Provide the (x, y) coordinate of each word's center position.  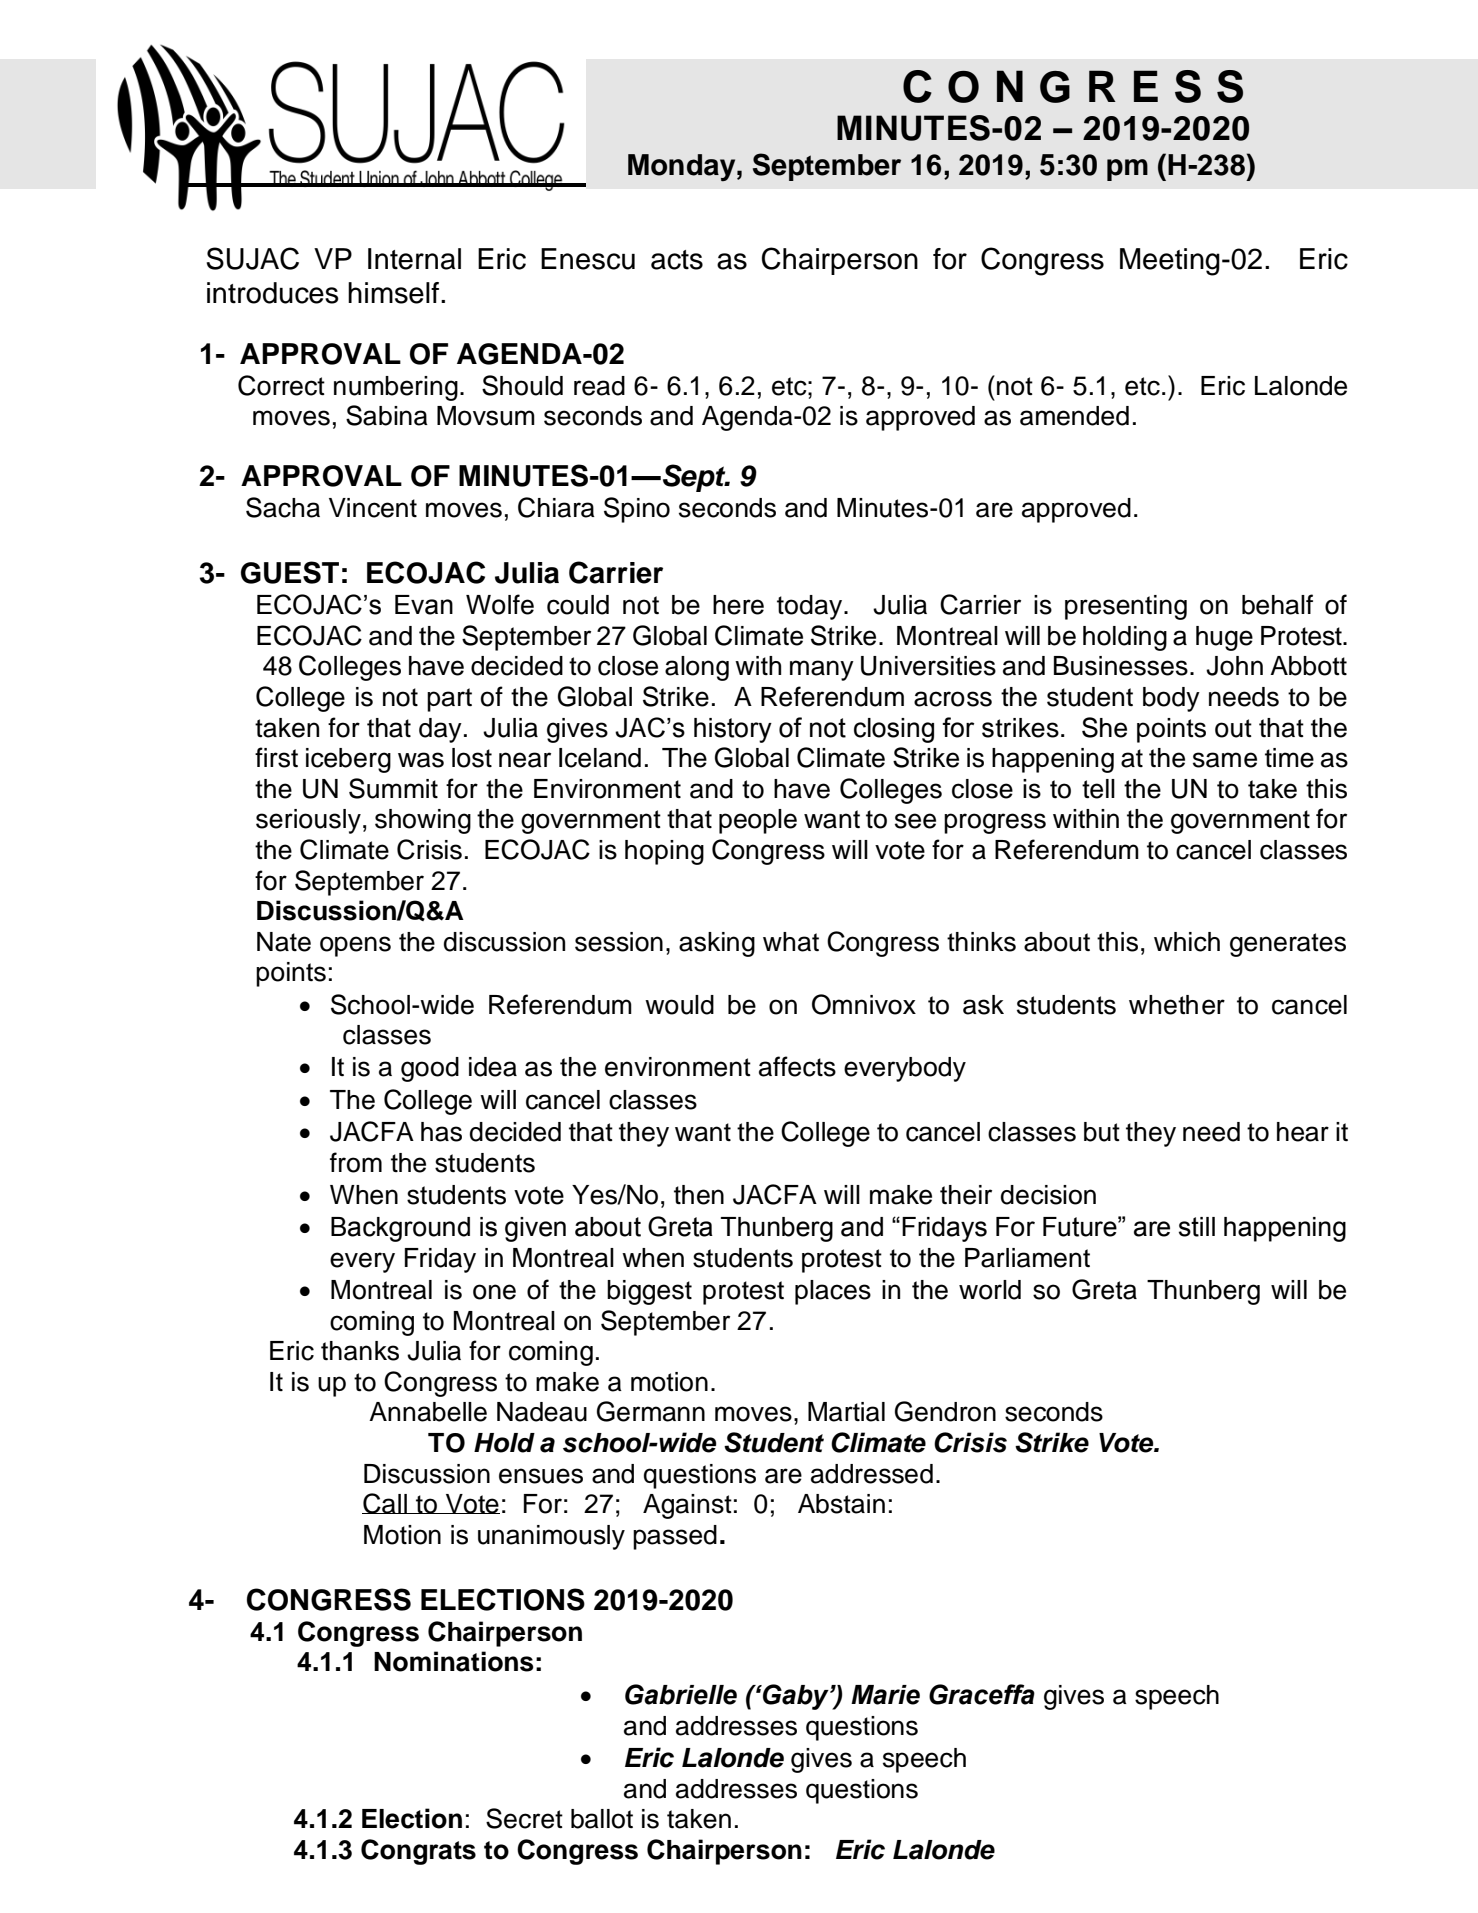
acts (677, 260)
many (822, 670)
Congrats (418, 1852)
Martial (846, 1412)
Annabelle (428, 1412)
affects (797, 1066)
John (1234, 666)
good (430, 1069)
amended (1074, 416)
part (449, 700)
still (1197, 1227)
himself (395, 293)
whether (1177, 1005)
